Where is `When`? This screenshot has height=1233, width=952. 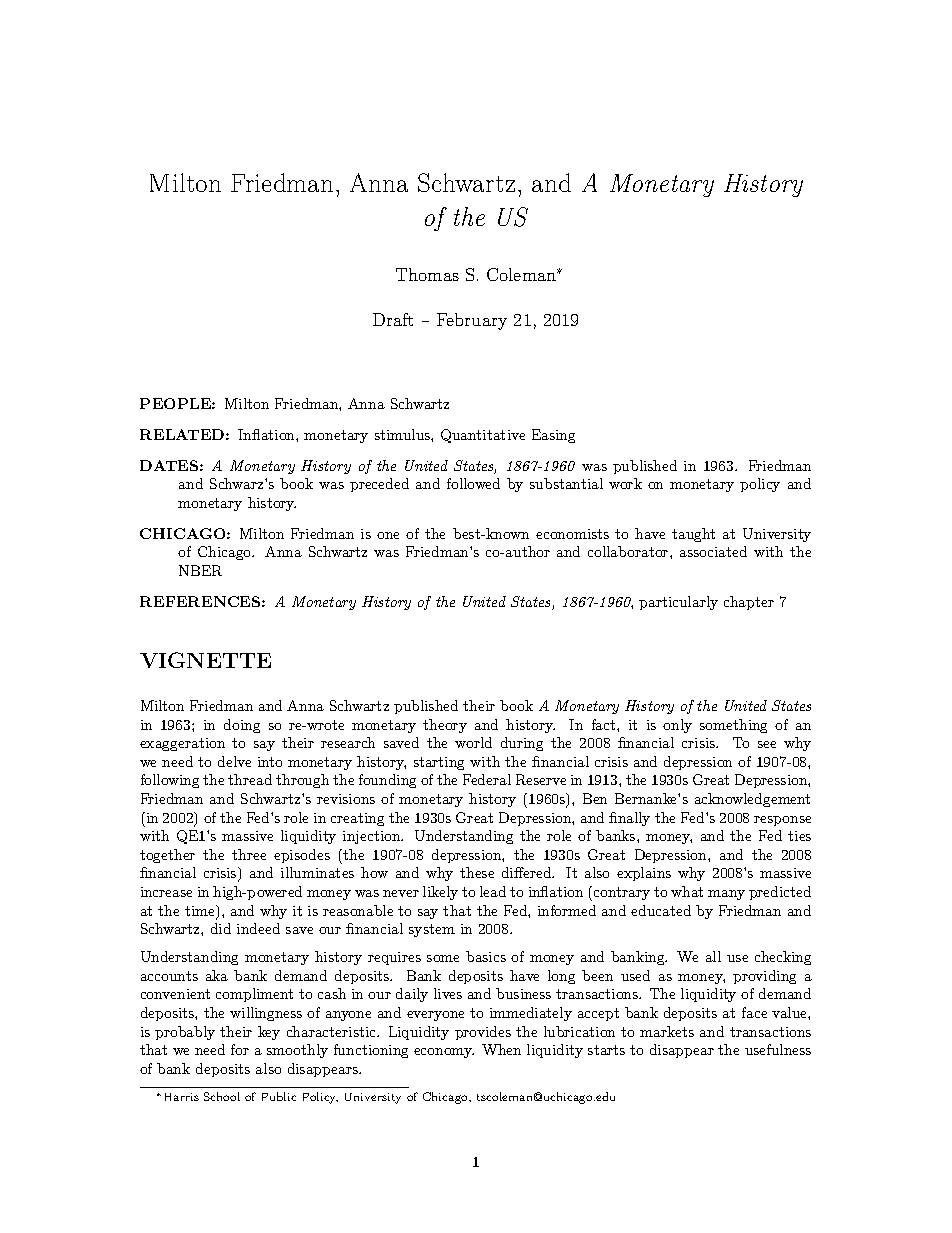 When is located at coordinates (501, 1049).
